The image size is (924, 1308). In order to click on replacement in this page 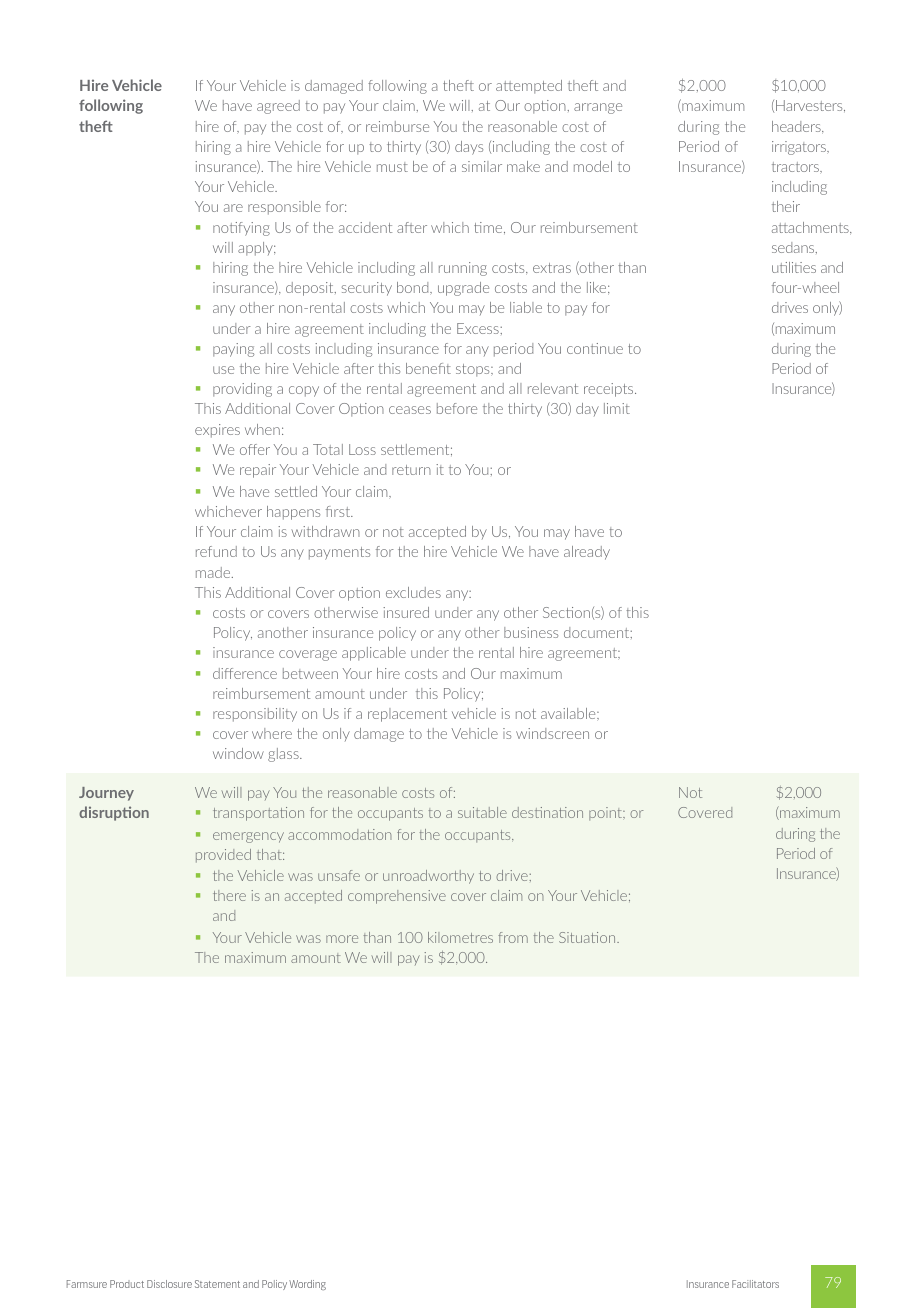, I will do `click(407, 715)`.
